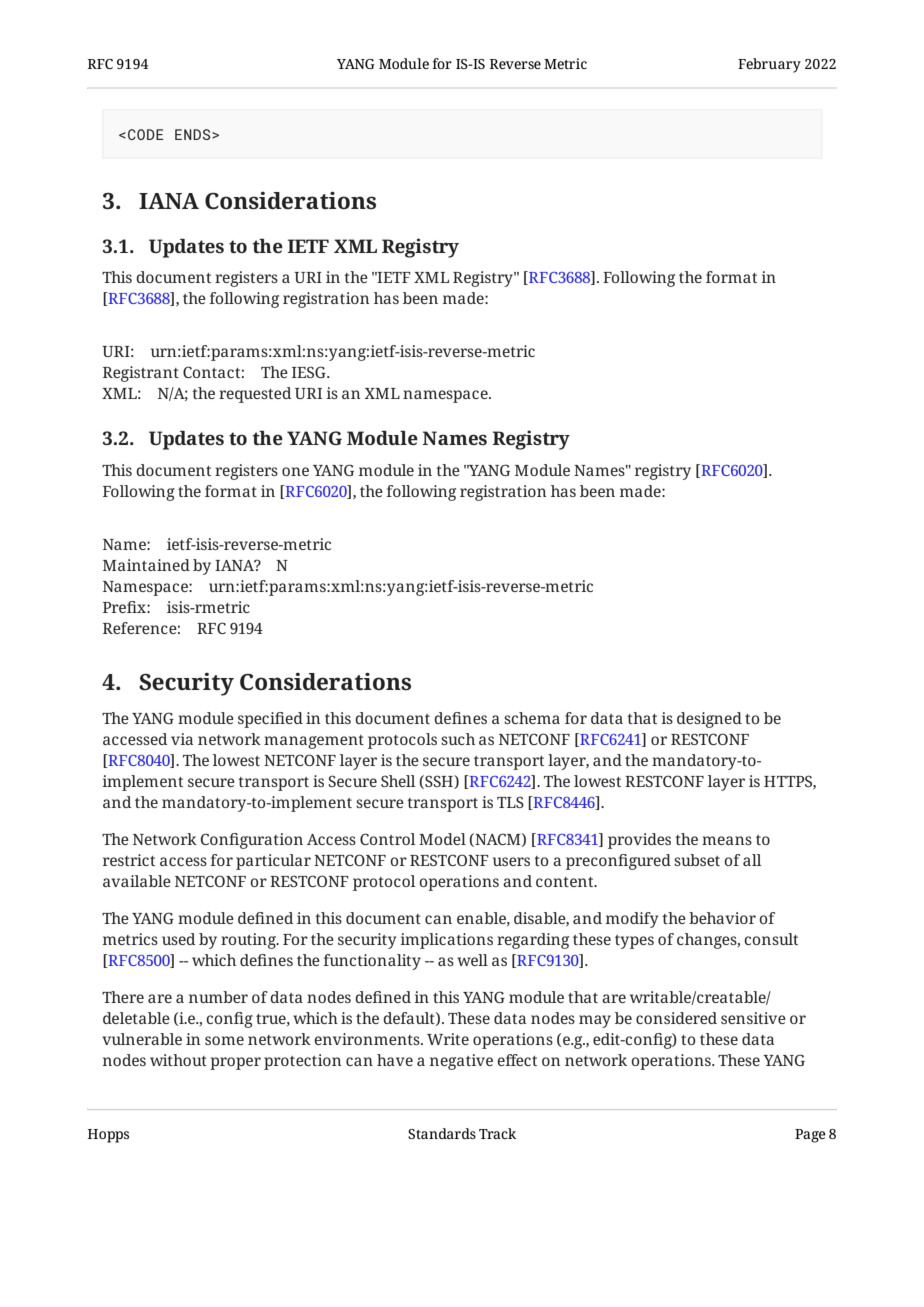 Image resolution: width=924 pixels, height=1307 pixels. I want to click on schema, so click(532, 718).
